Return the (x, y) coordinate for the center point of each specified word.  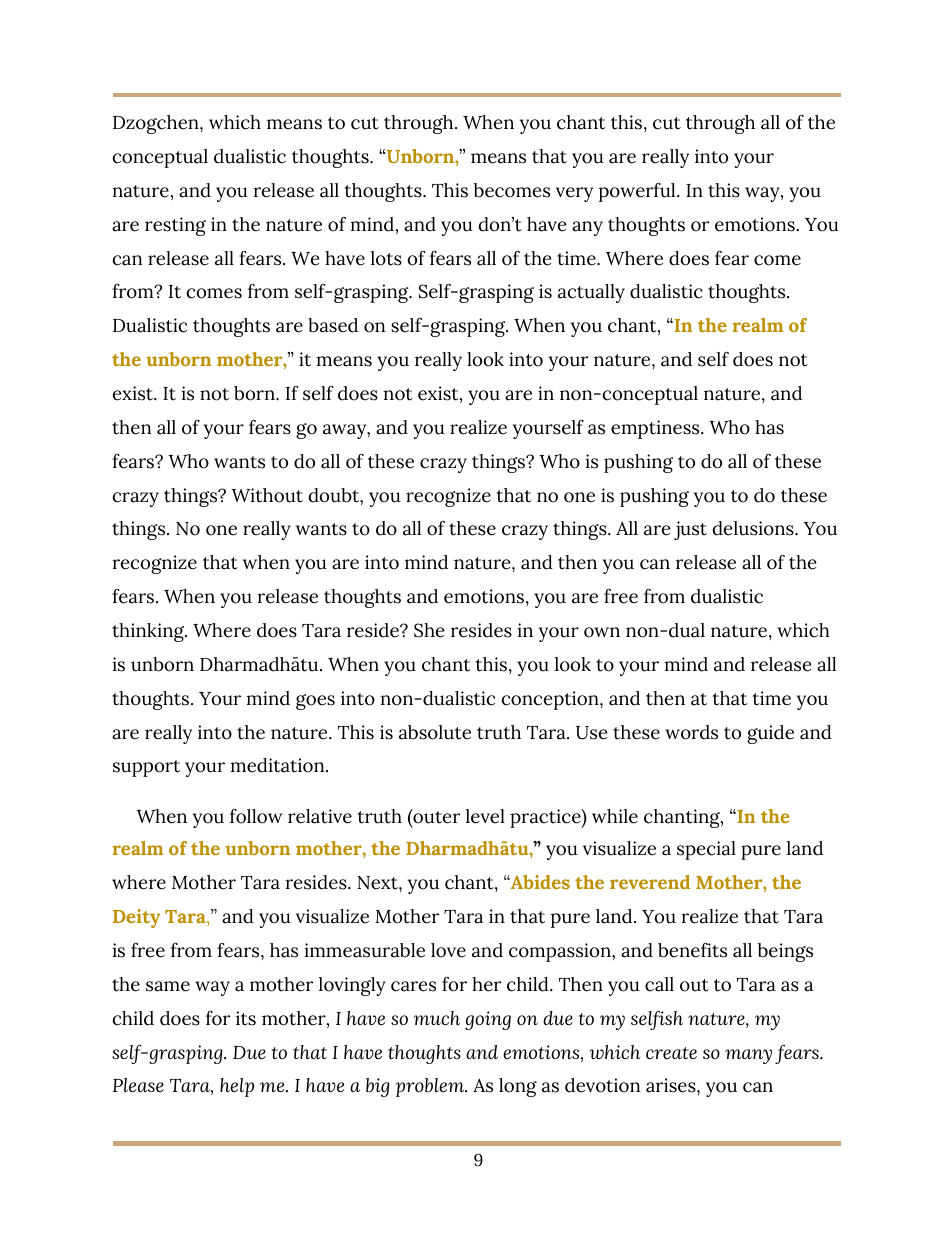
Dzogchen (157, 124)
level (485, 816)
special (706, 850)
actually (591, 293)
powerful (638, 192)
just (690, 530)
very (574, 194)
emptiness (656, 429)
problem (431, 1087)
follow (256, 816)
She (429, 630)
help (237, 1087)
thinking (149, 632)
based (333, 325)
